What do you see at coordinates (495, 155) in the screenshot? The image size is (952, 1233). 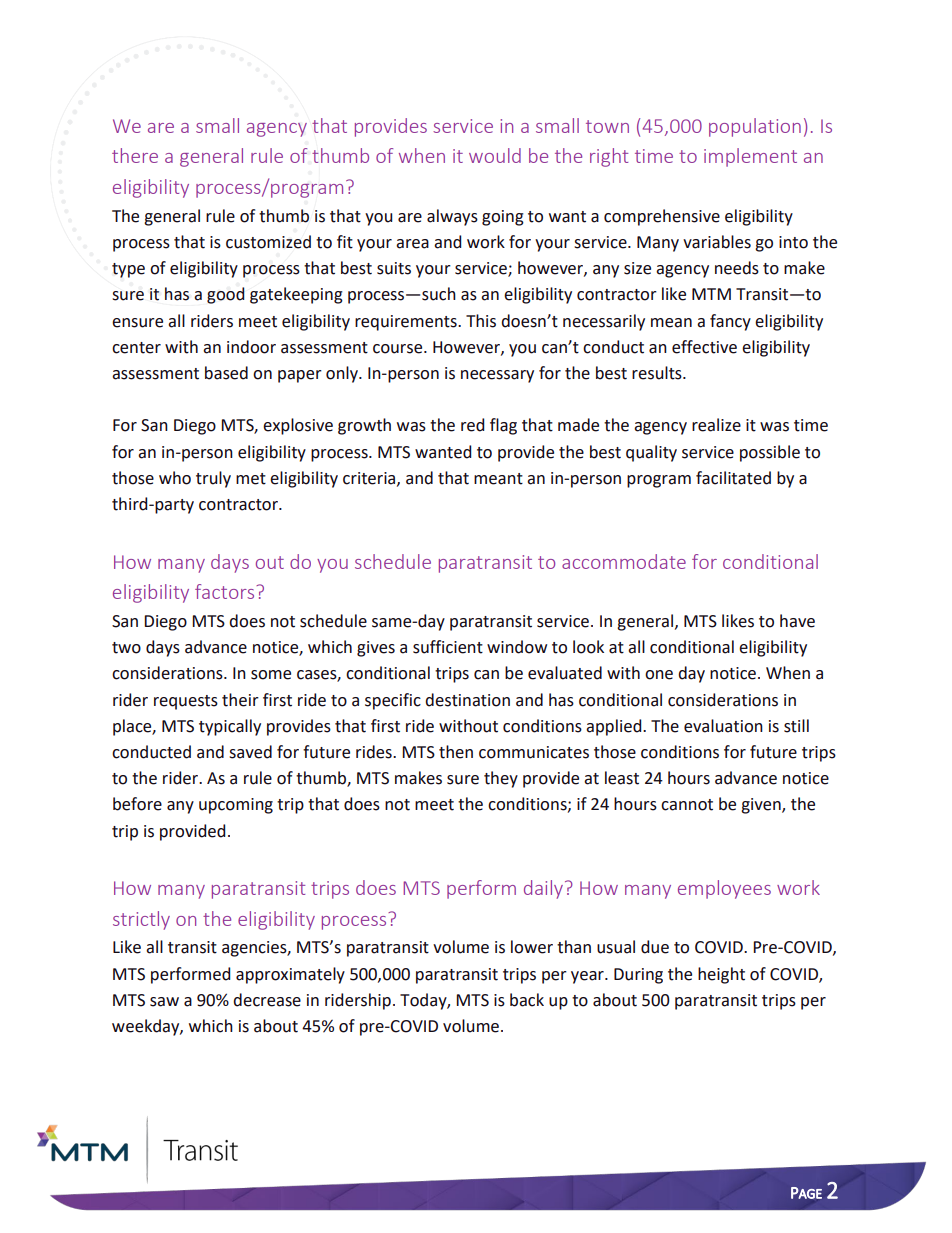 I see `would` at bounding box center [495, 155].
